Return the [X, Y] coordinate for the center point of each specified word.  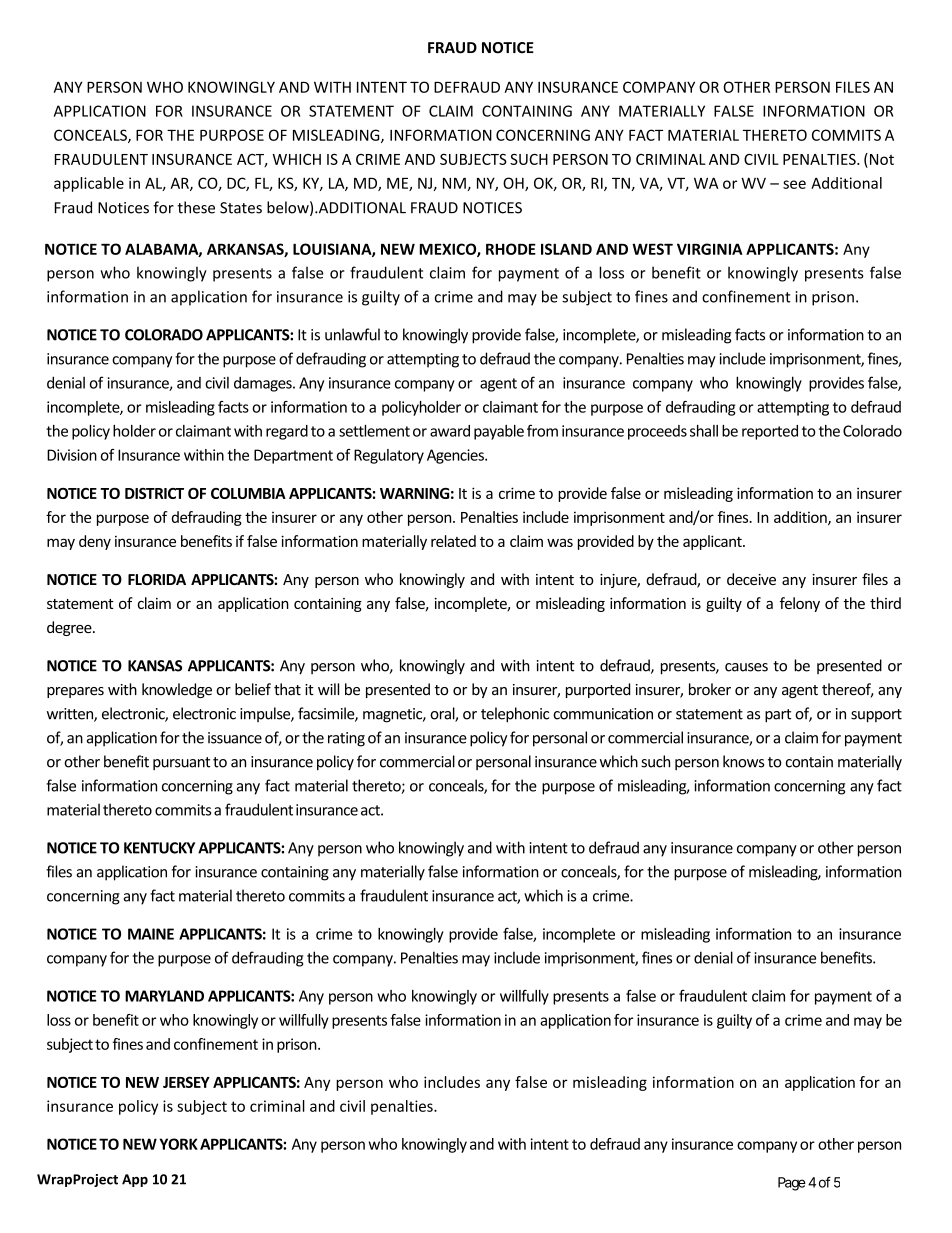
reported [770, 432]
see [794, 184]
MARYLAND [164, 996]
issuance [235, 738]
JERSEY [186, 1082]
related [453, 541]
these [196, 207]
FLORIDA [157, 579]
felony [800, 604]
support [876, 716]
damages [264, 384]
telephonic [515, 715]
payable [499, 432]
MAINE [151, 934]
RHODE [511, 249]
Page [792, 1184]
